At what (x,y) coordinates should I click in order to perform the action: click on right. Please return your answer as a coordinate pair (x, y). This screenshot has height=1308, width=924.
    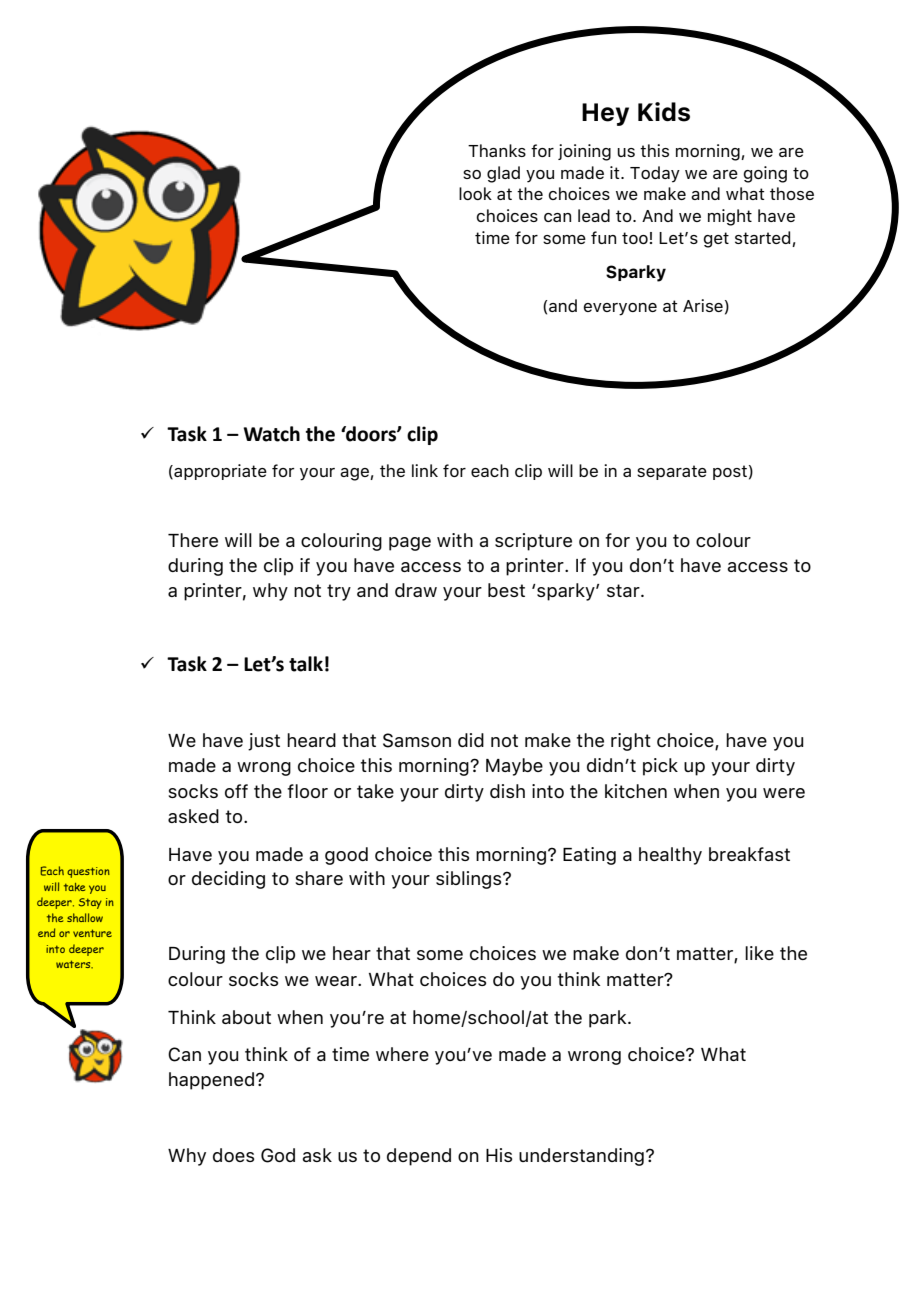
    Looking at the image, I should click on (631, 742).
